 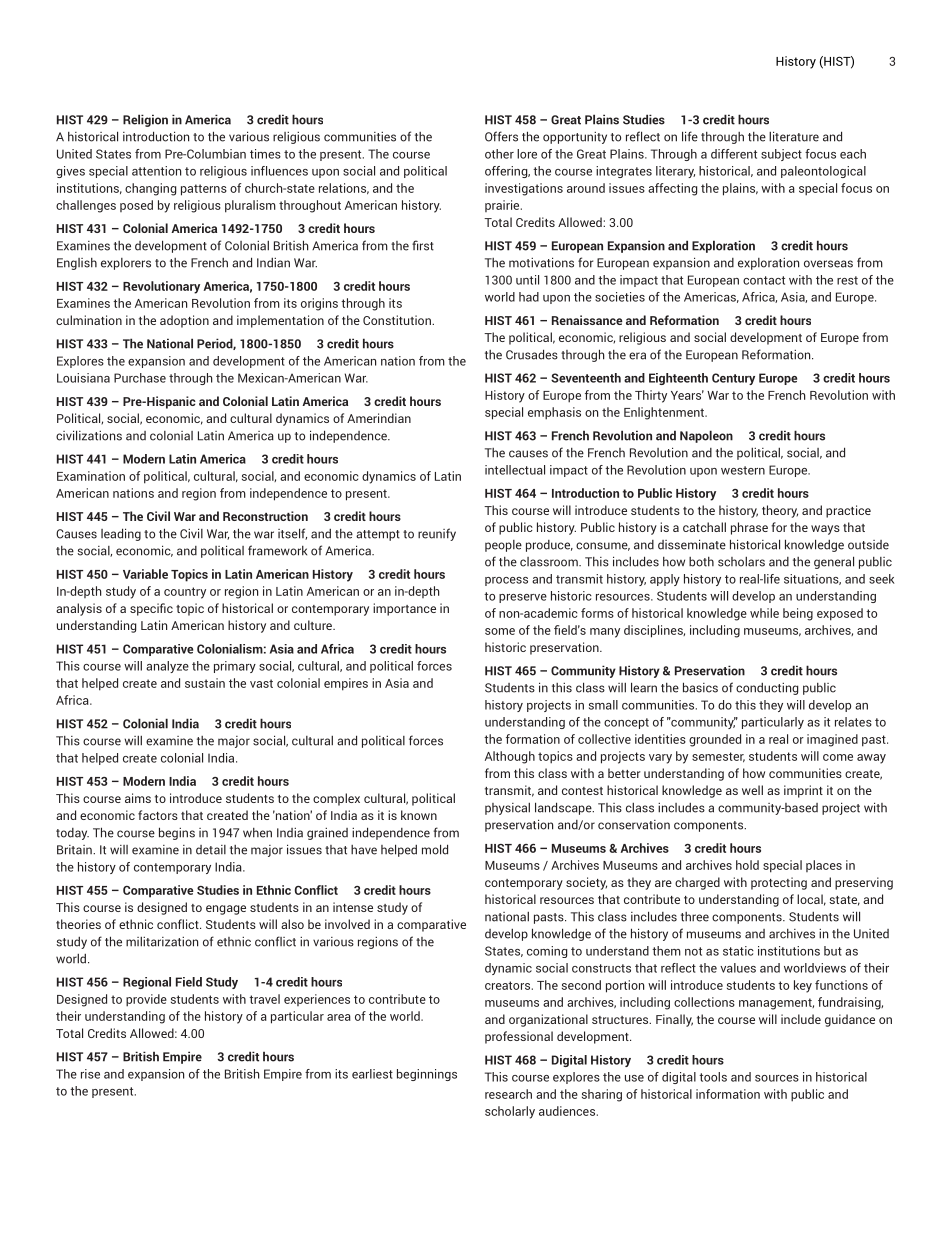 I want to click on being, so click(x=798, y=614).
